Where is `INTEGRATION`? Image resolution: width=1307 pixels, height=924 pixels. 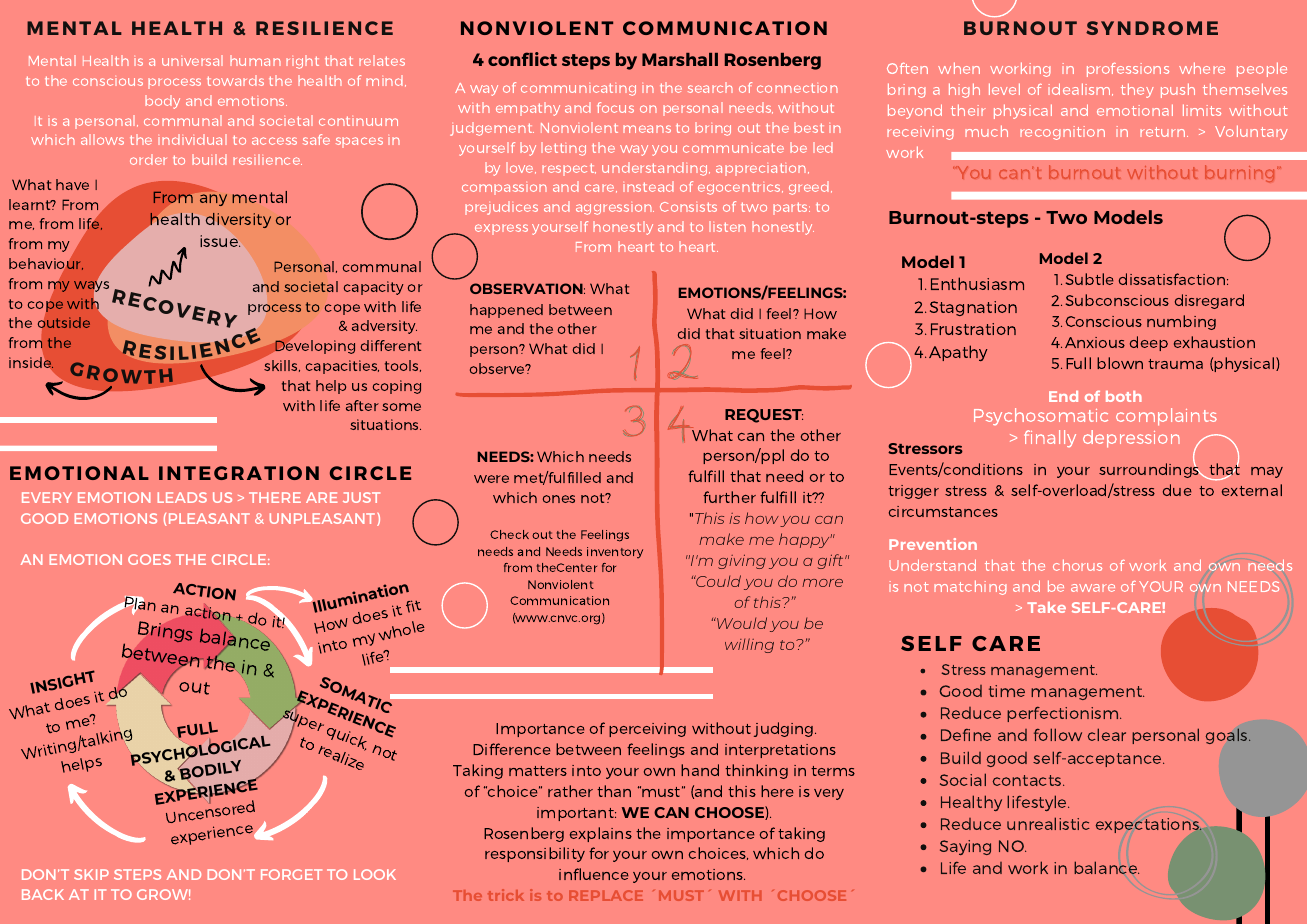 INTEGRATION is located at coordinates (239, 473).
